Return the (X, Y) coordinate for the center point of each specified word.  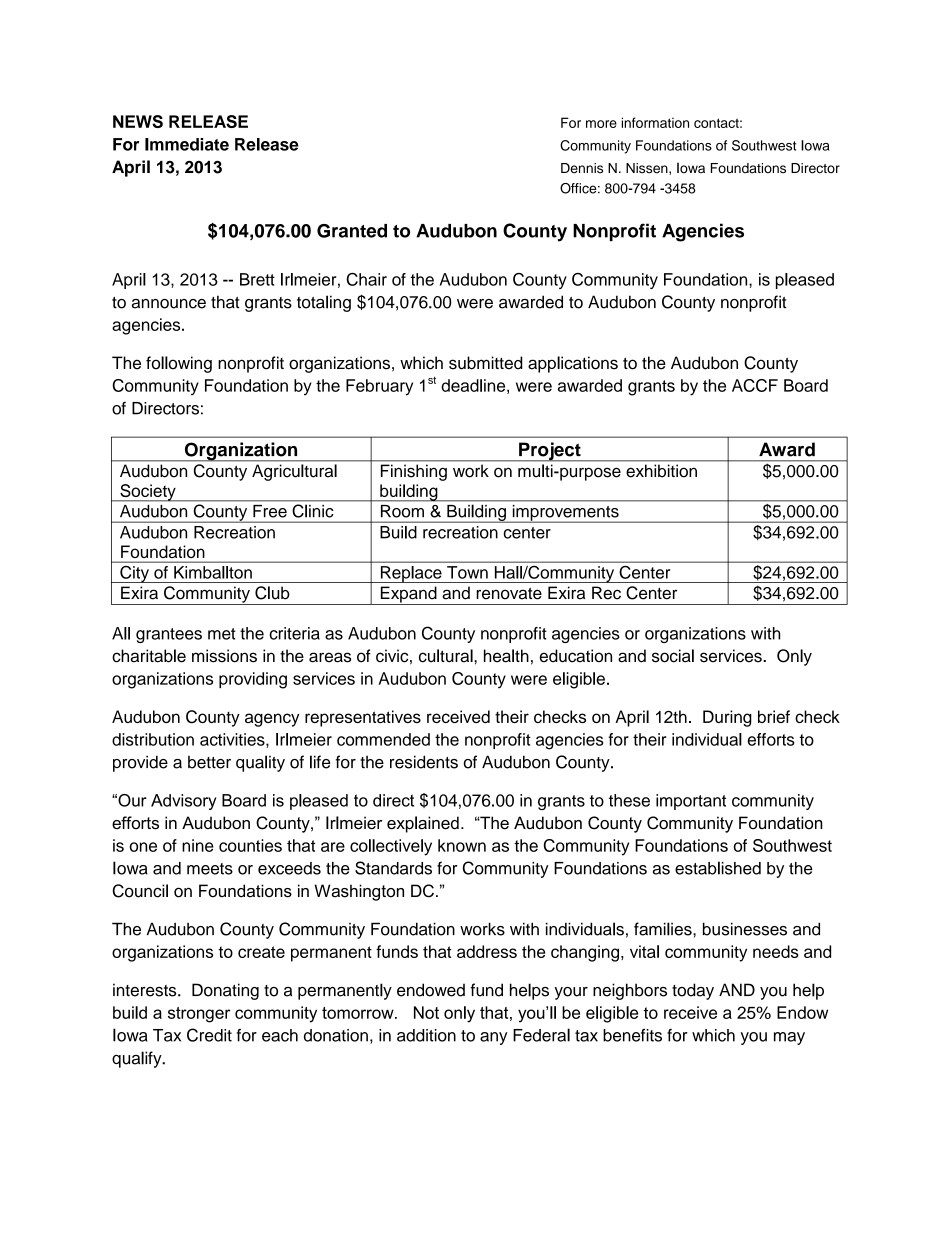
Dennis (582, 168)
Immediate (187, 144)
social (673, 656)
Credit (209, 1035)
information (655, 122)
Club (272, 593)
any (494, 1038)
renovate (509, 594)
